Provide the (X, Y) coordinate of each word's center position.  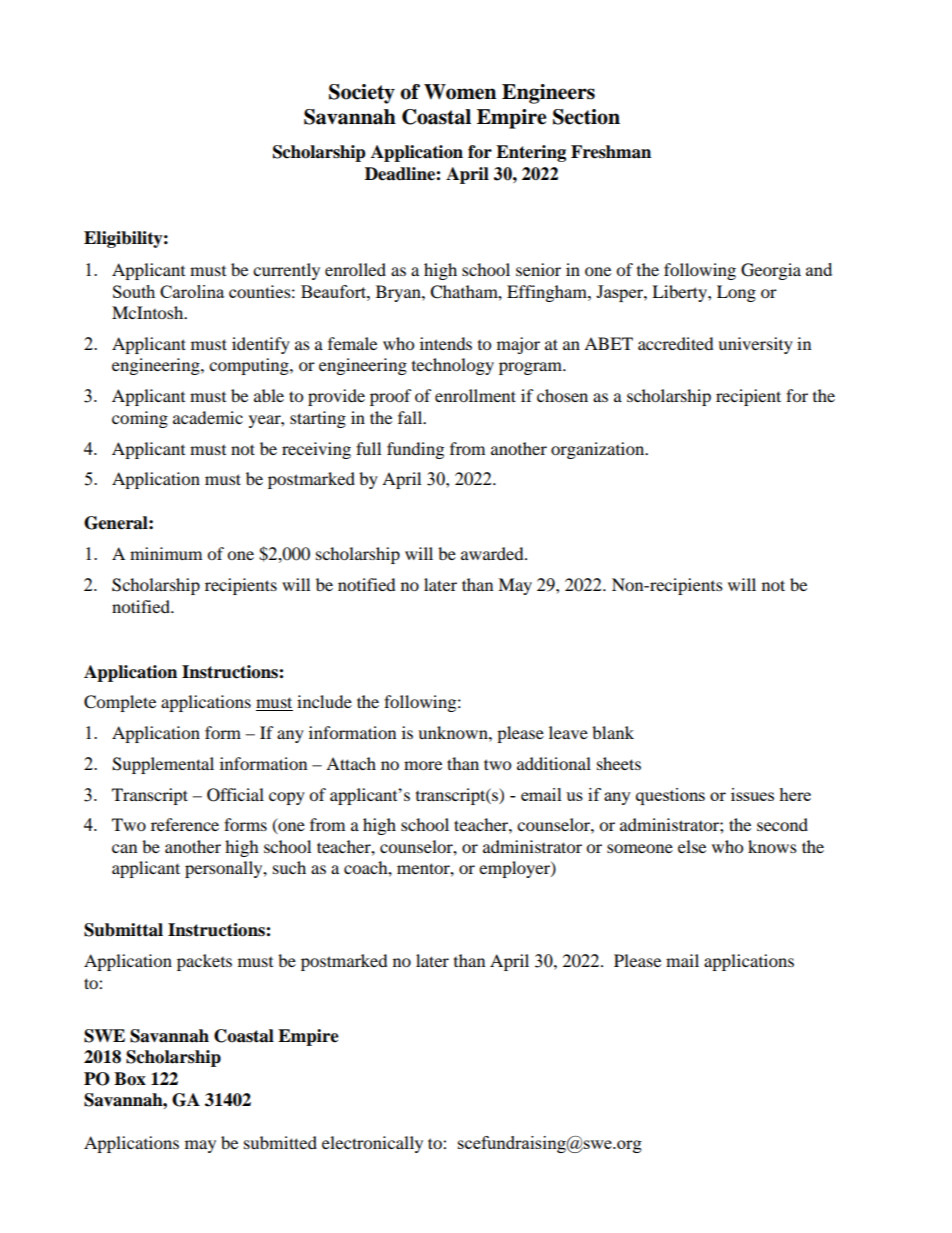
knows (772, 846)
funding (415, 450)
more (423, 765)
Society (362, 94)
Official (235, 795)
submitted (280, 1142)
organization (599, 450)
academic (208, 417)
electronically (372, 1144)
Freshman (611, 152)
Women (460, 92)
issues (752, 794)
